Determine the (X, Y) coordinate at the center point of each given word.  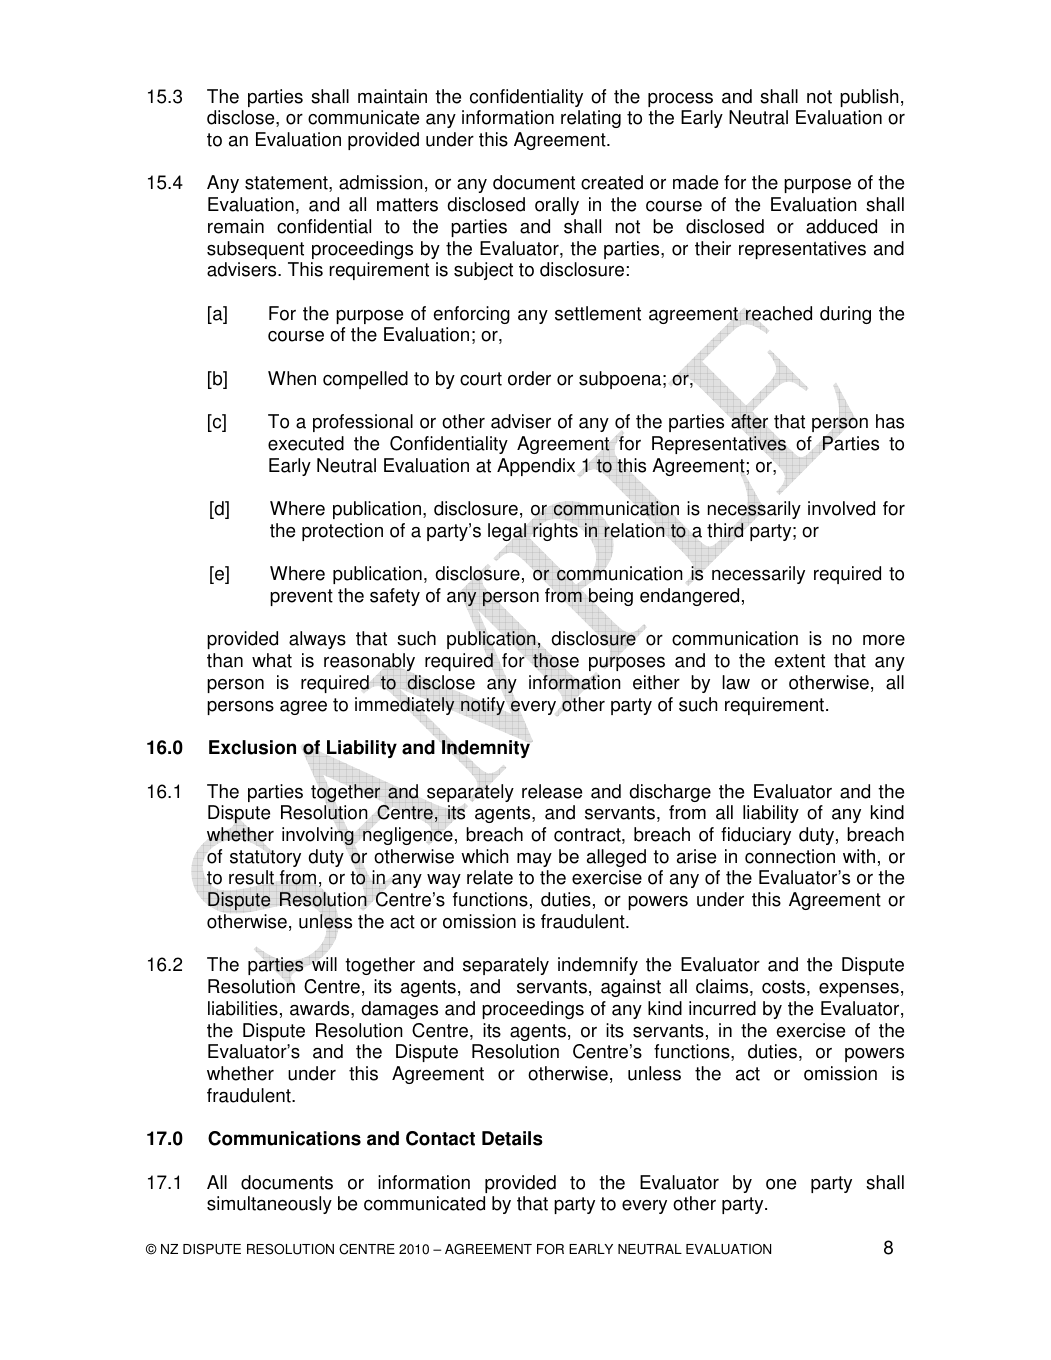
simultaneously (269, 1205)
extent (800, 661)
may (534, 860)
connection (790, 856)
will (324, 964)
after (749, 421)
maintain (392, 96)
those (555, 661)
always (317, 640)
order (529, 378)
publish (869, 98)
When (292, 378)
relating (591, 119)
